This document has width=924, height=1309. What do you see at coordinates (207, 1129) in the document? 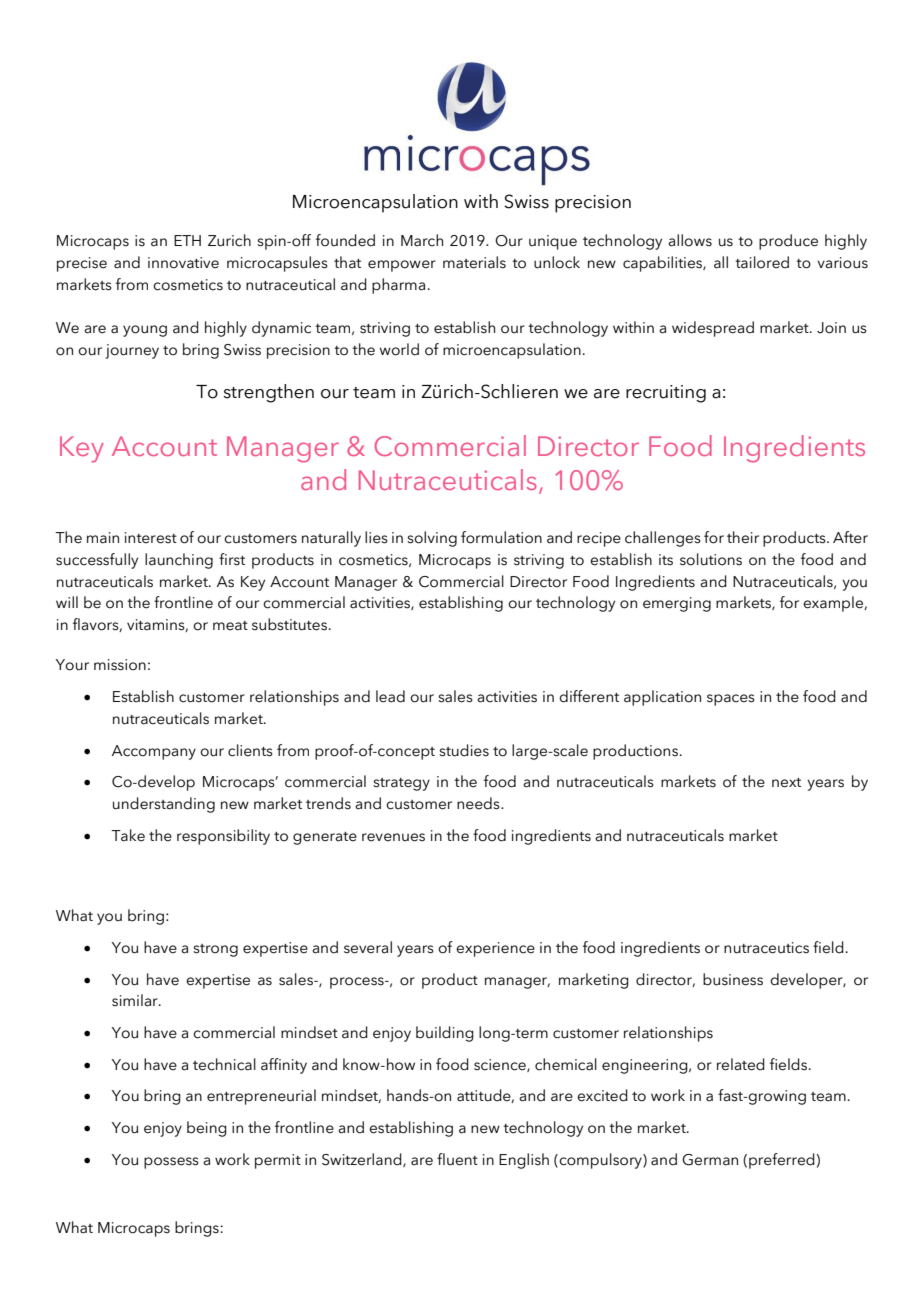
I see `being` at bounding box center [207, 1129].
